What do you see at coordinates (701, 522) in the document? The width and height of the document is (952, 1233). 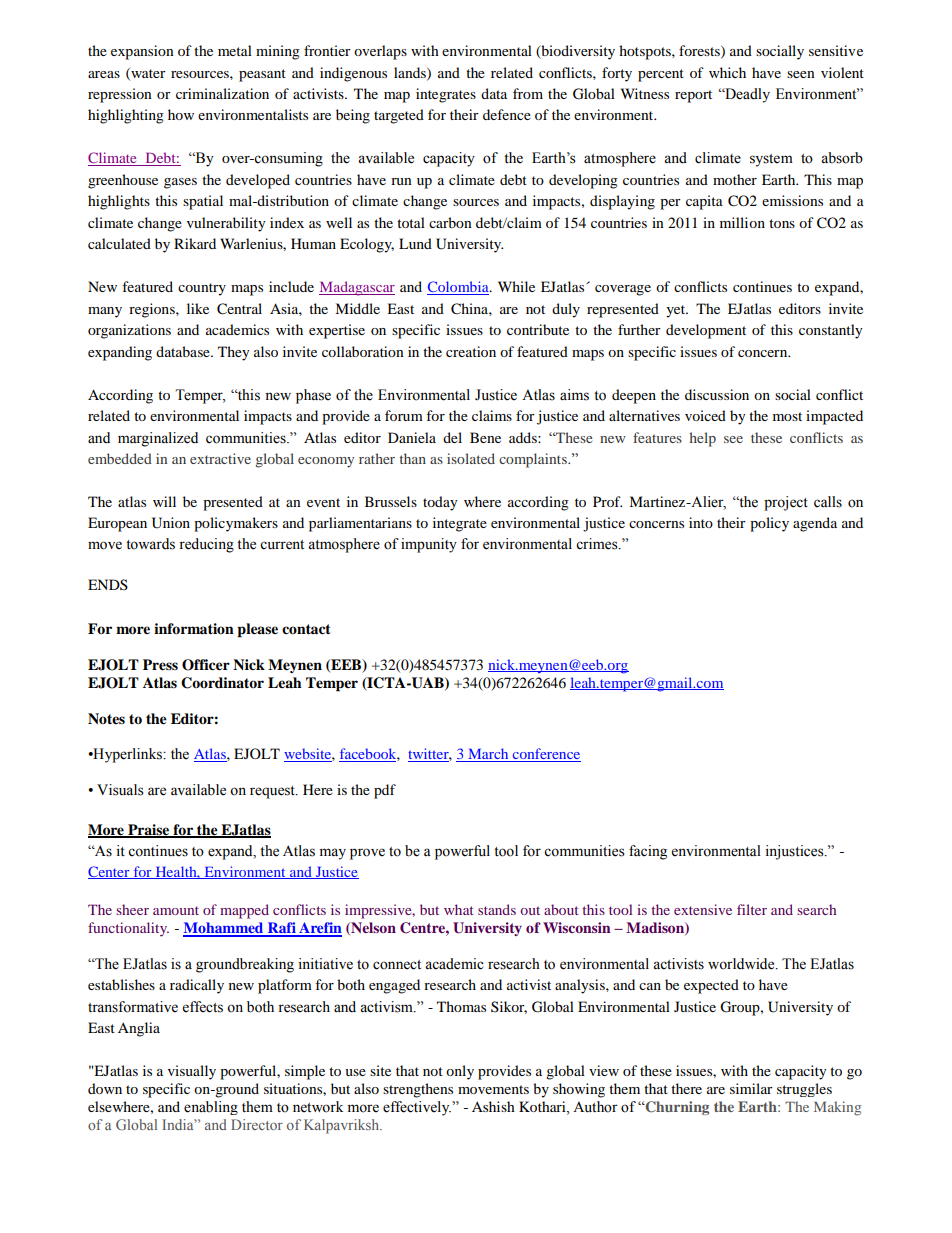 I see `into` at bounding box center [701, 522].
